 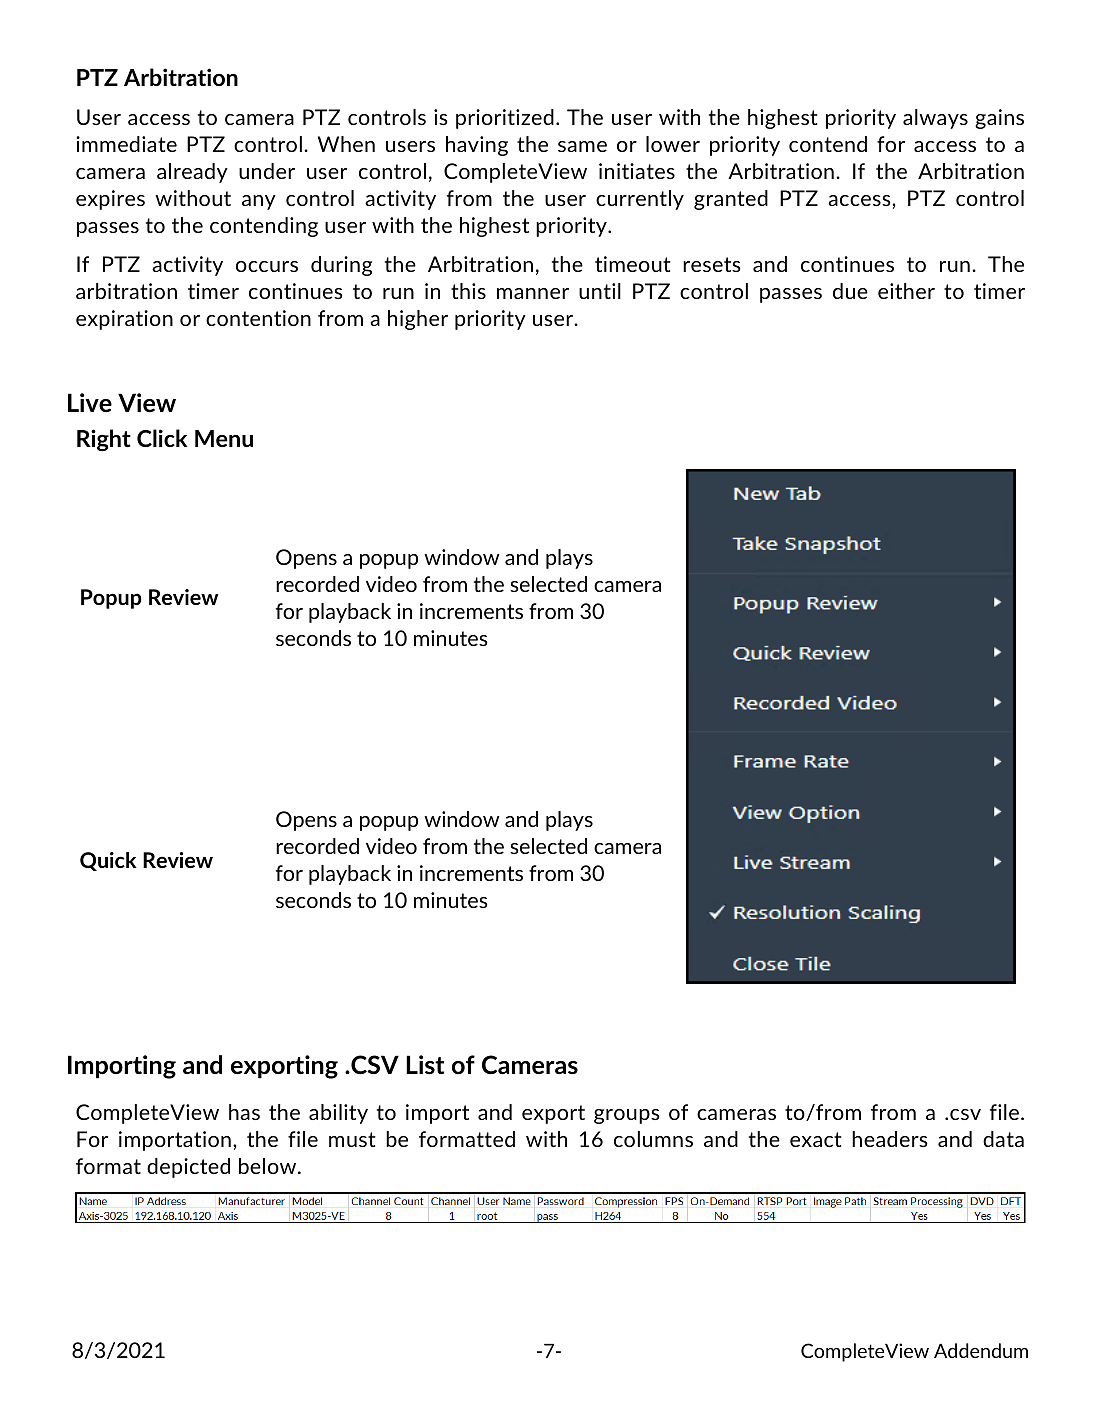 I want to click on has, so click(x=244, y=1112).
